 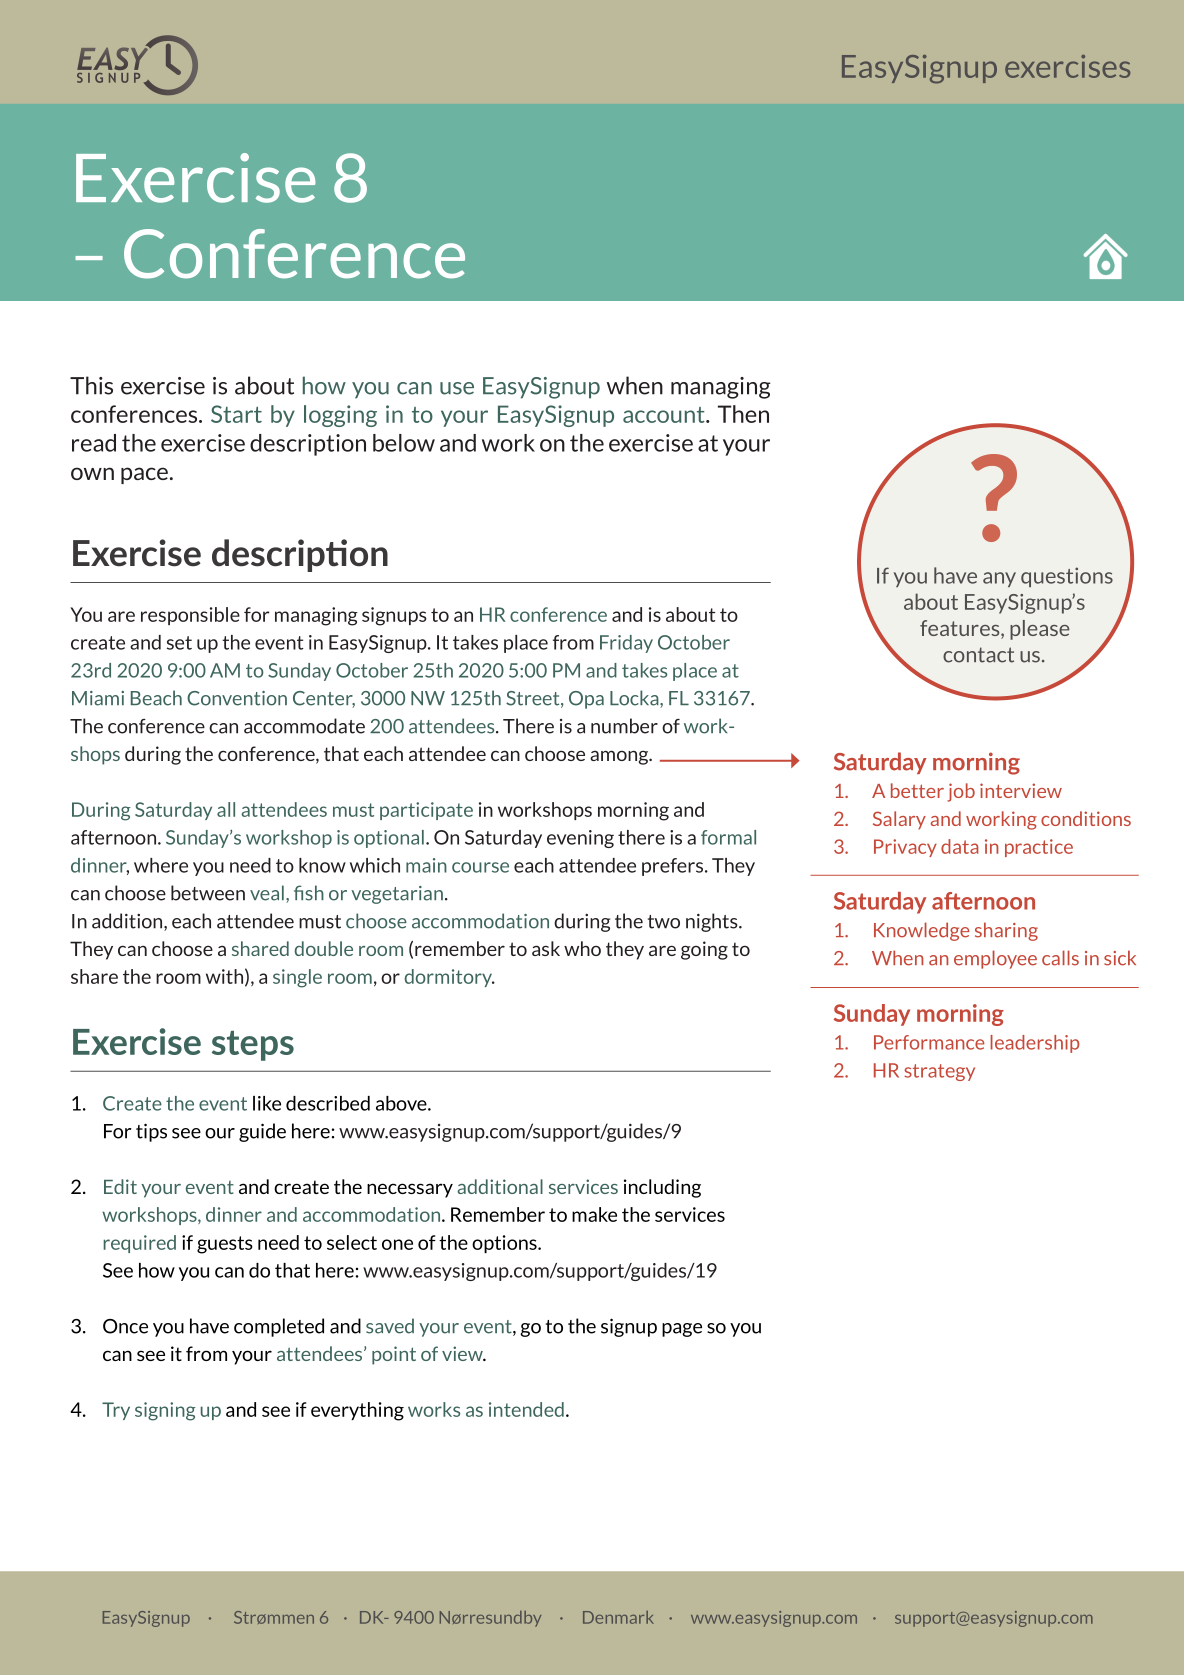 I want to click on who, so click(x=582, y=948).
